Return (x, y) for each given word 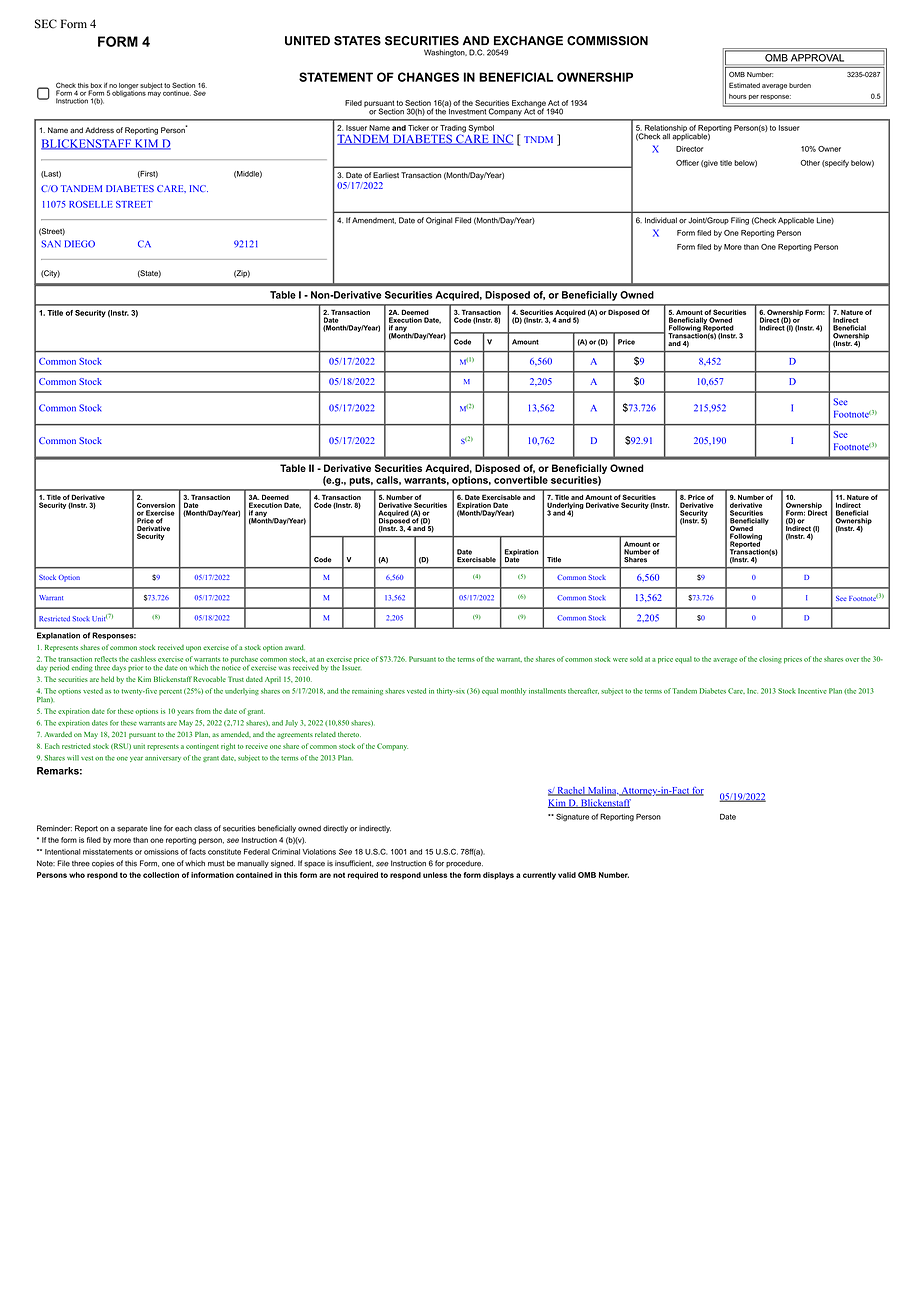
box (96, 85)
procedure (464, 864)
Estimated (744, 85)
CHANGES (428, 77)
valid (567, 875)
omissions (161, 852)
